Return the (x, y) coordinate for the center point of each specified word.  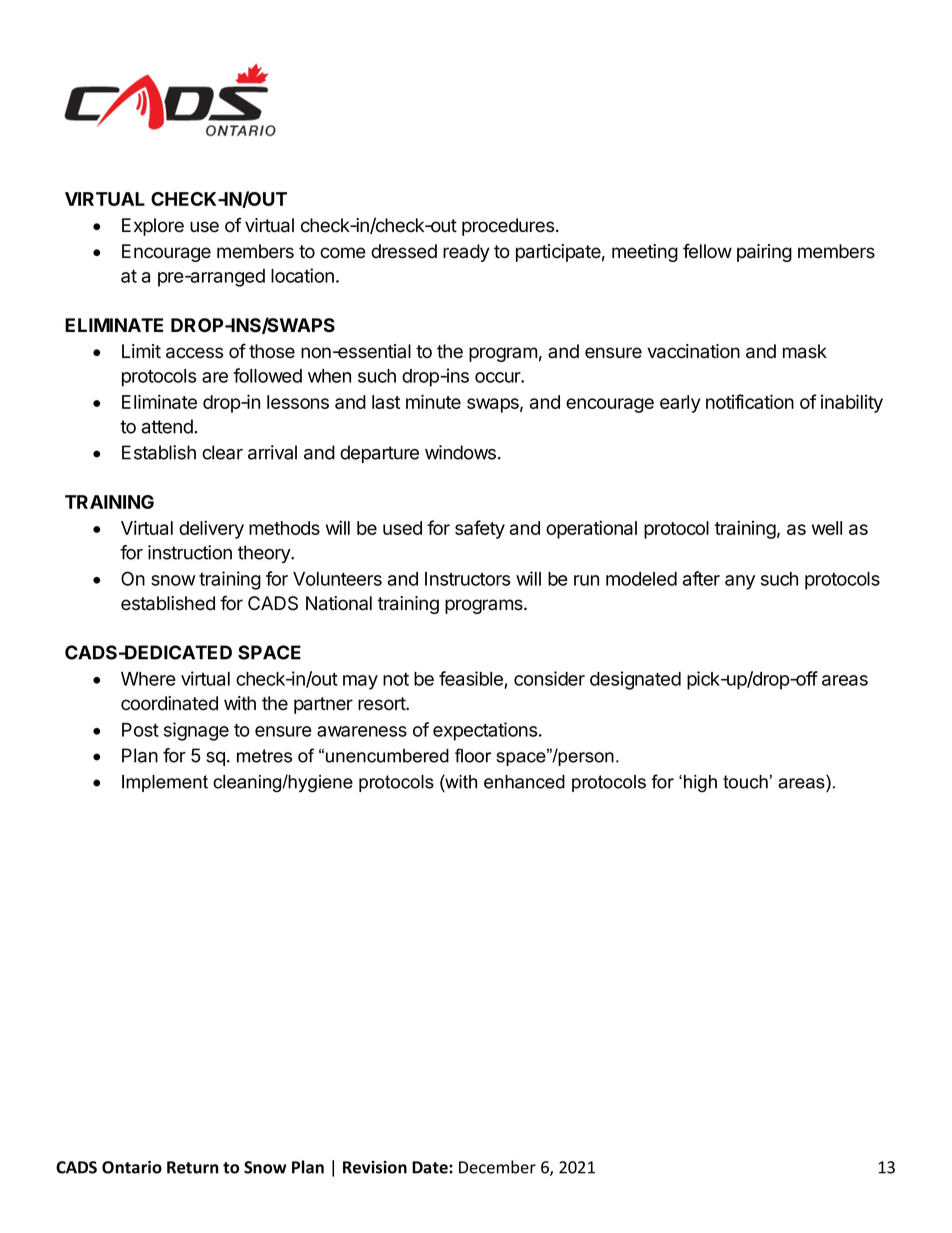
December (497, 1167)
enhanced (524, 782)
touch (745, 782)
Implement (165, 783)
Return (192, 1167)
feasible (471, 678)
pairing (764, 253)
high (700, 783)
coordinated (169, 703)
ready (466, 253)
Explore (153, 227)
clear (222, 452)
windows (460, 452)
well (827, 528)
